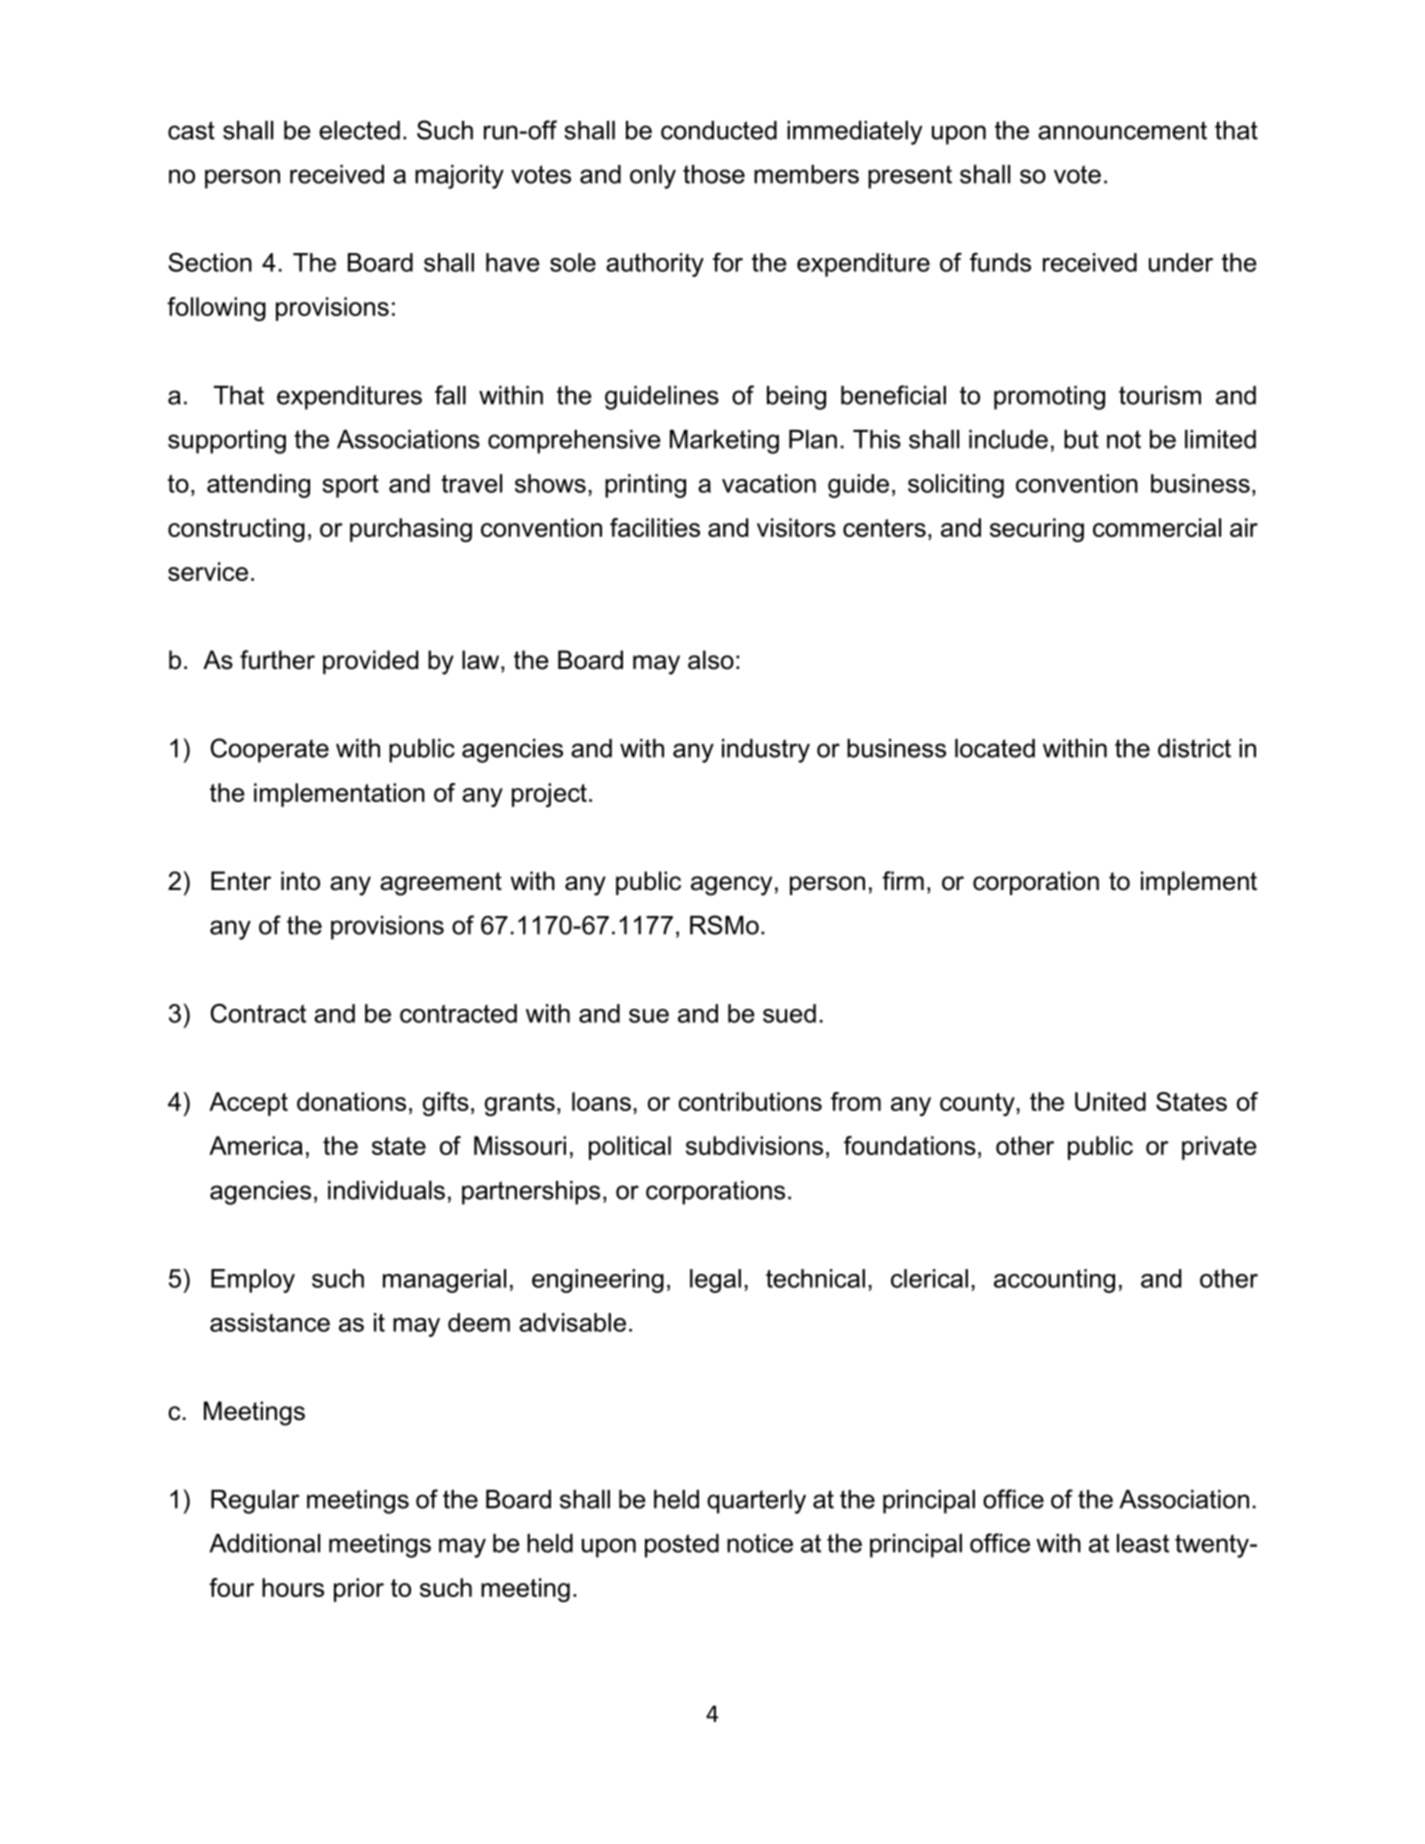  Describe the element at coordinates (264, 1543) in the screenshot. I see `Additional` at that location.
